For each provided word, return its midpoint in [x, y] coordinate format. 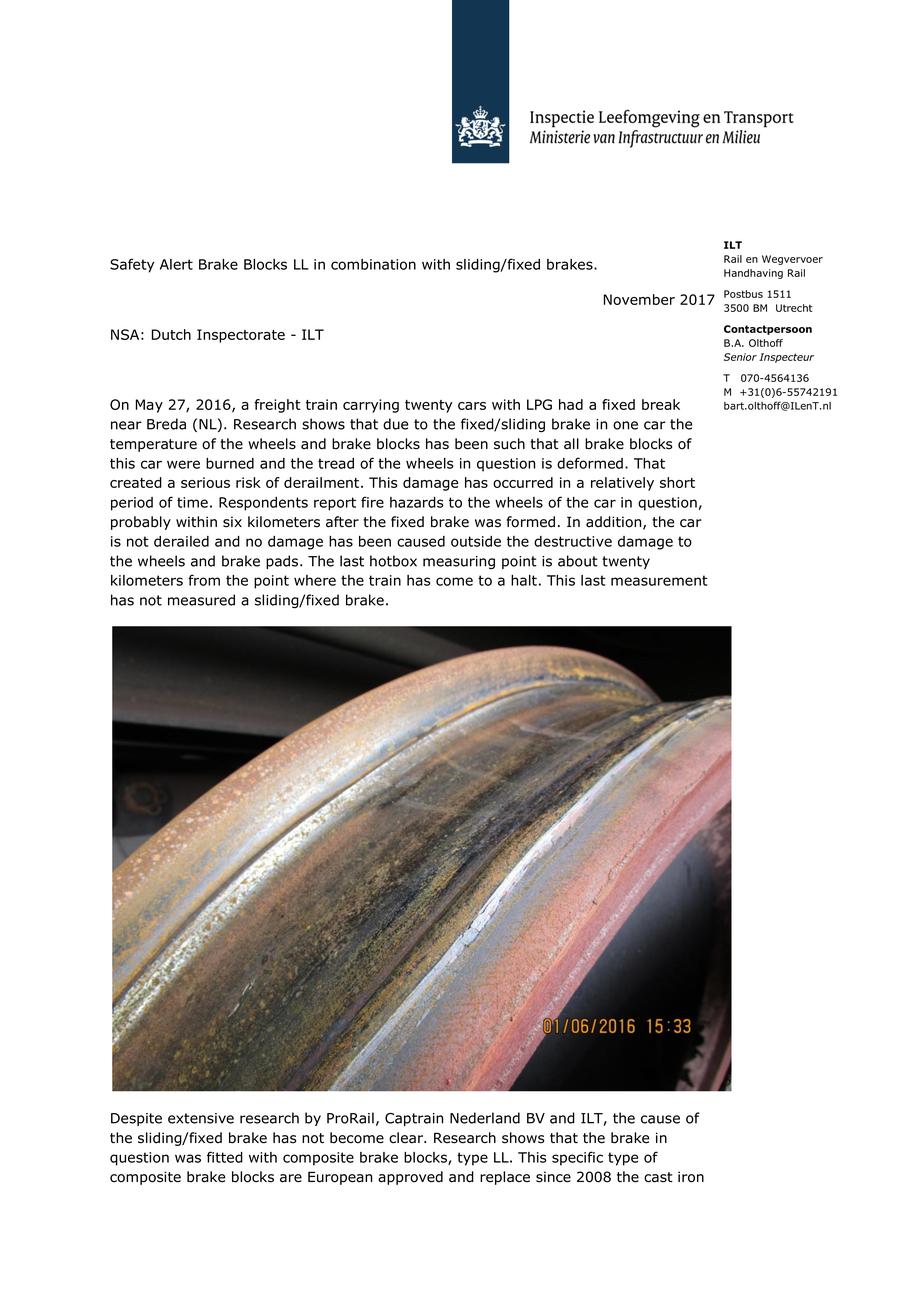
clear [407, 1138]
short [677, 482]
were [183, 464]
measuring [459, 562]
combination [373, 264]
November [639, 299]
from [204, 580]
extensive [201, 1118]
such [509, 444]
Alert [176, 264]
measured [201, 600]
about [578, 561]
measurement [659, 580]
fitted [225, 1157]
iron [691, 1177]
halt [524, 580]
